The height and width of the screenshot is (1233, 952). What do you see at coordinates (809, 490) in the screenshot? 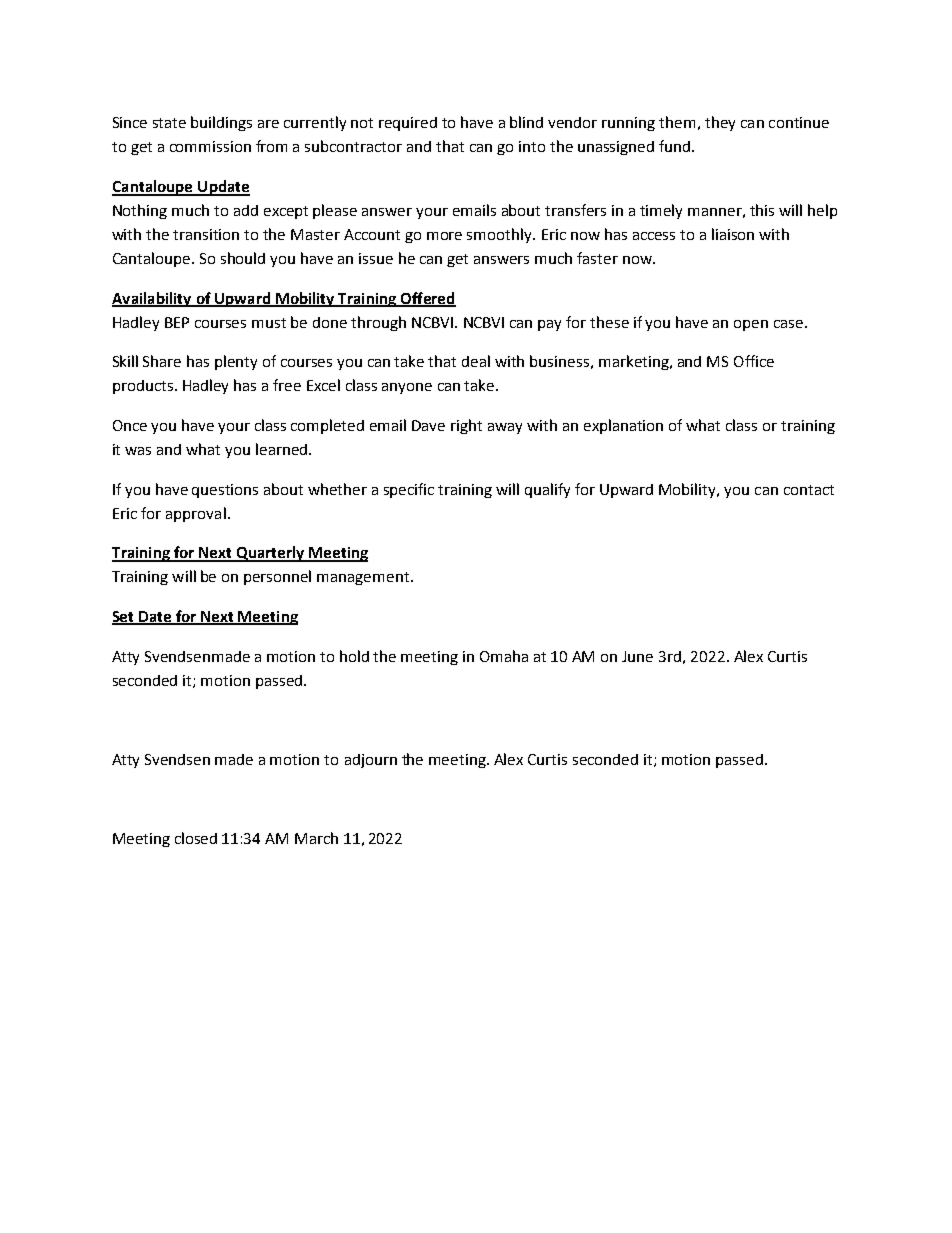
I see `contact` at bounding box center [809, 490].
